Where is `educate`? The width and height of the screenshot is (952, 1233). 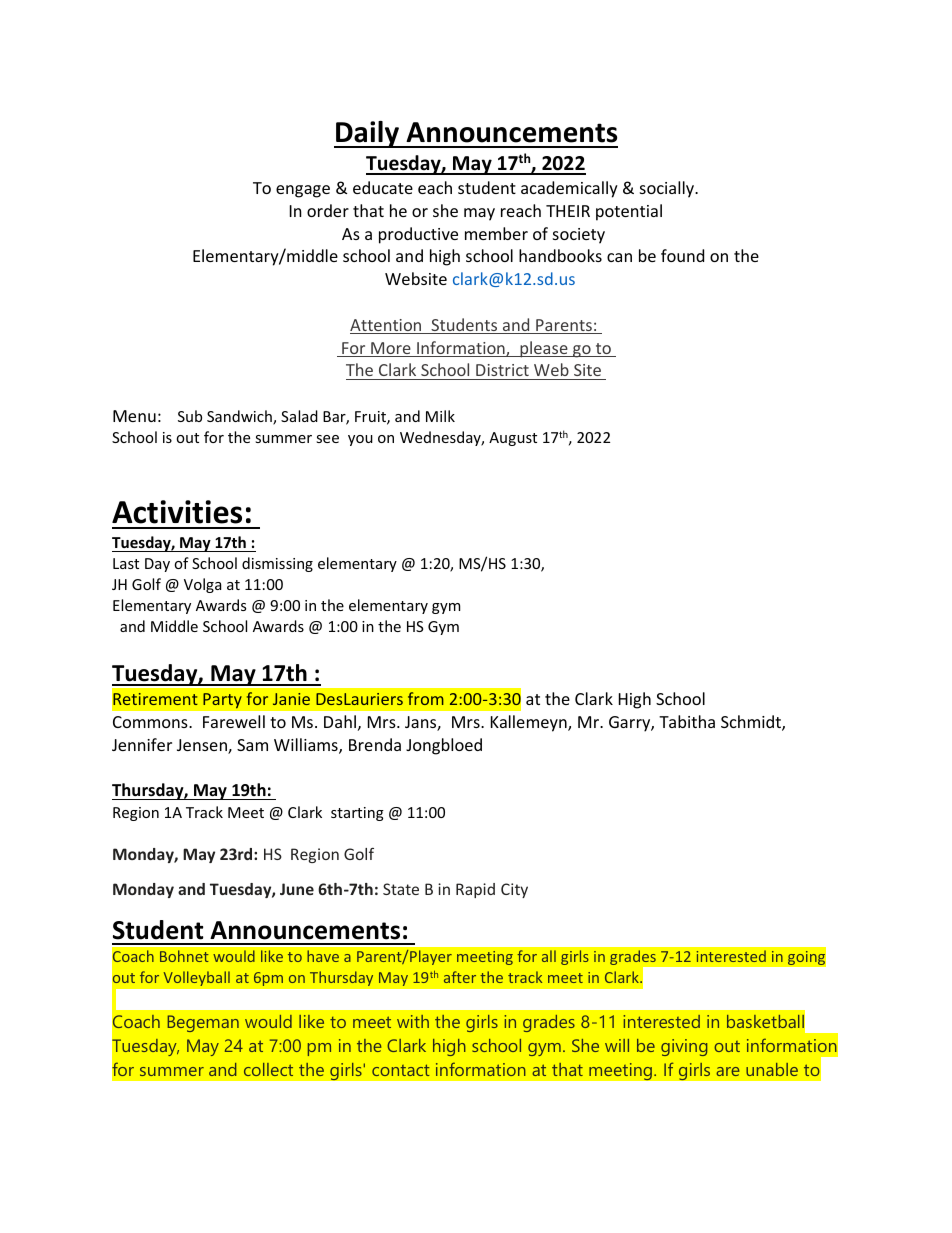
educate is located at coordinates (383, 187).
